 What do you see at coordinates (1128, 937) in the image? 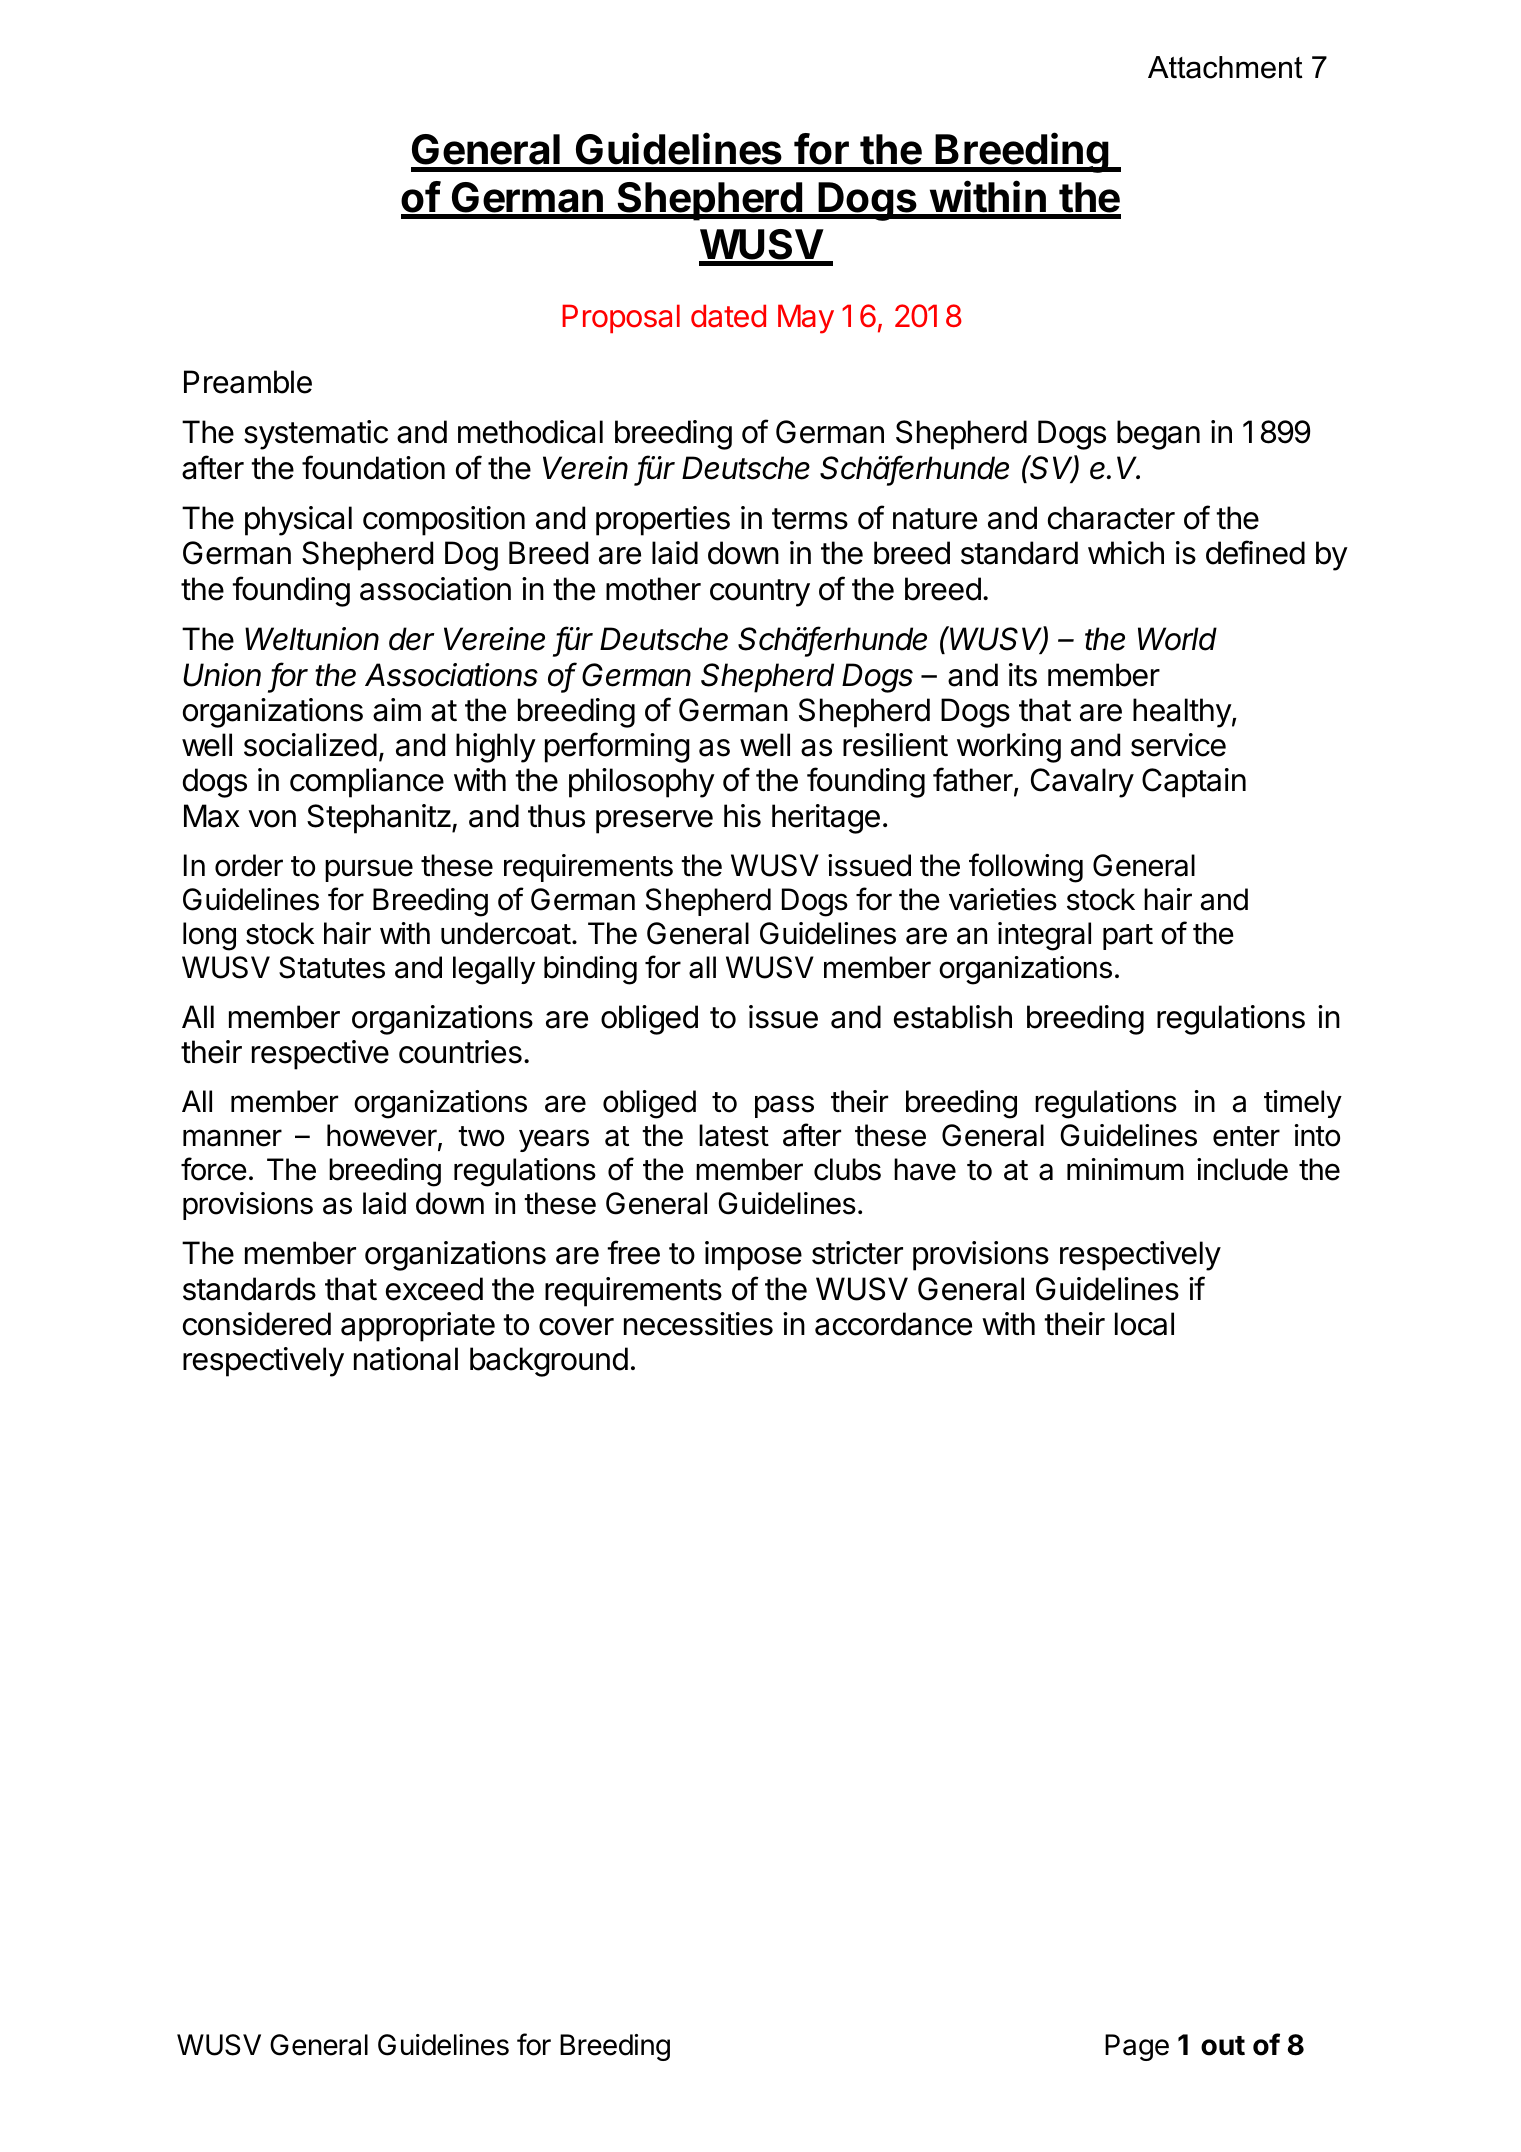
I see `part` at bounding box center [1128, 937].
